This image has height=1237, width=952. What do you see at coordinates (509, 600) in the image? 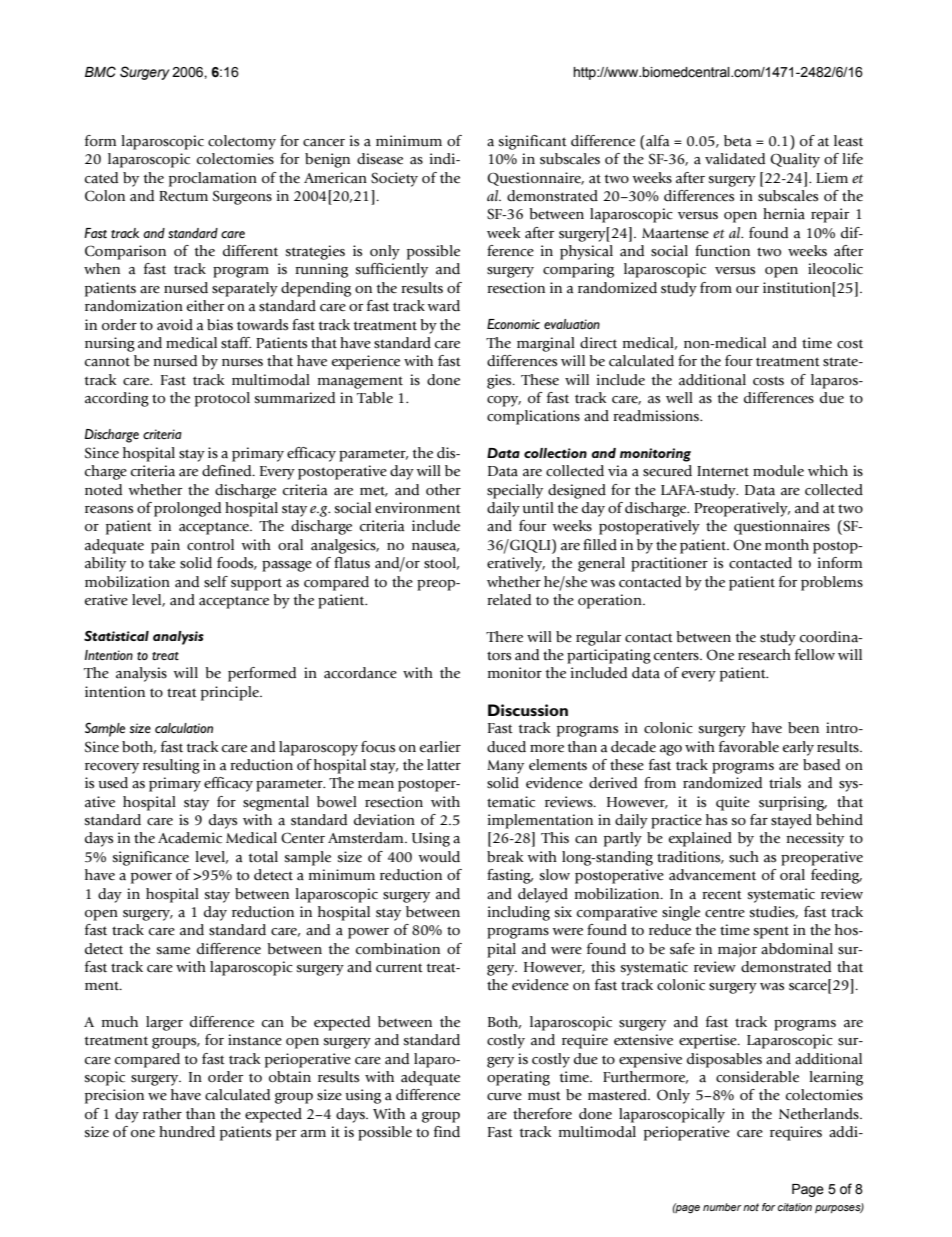
I see `related` at bounding box center [509, 600].
